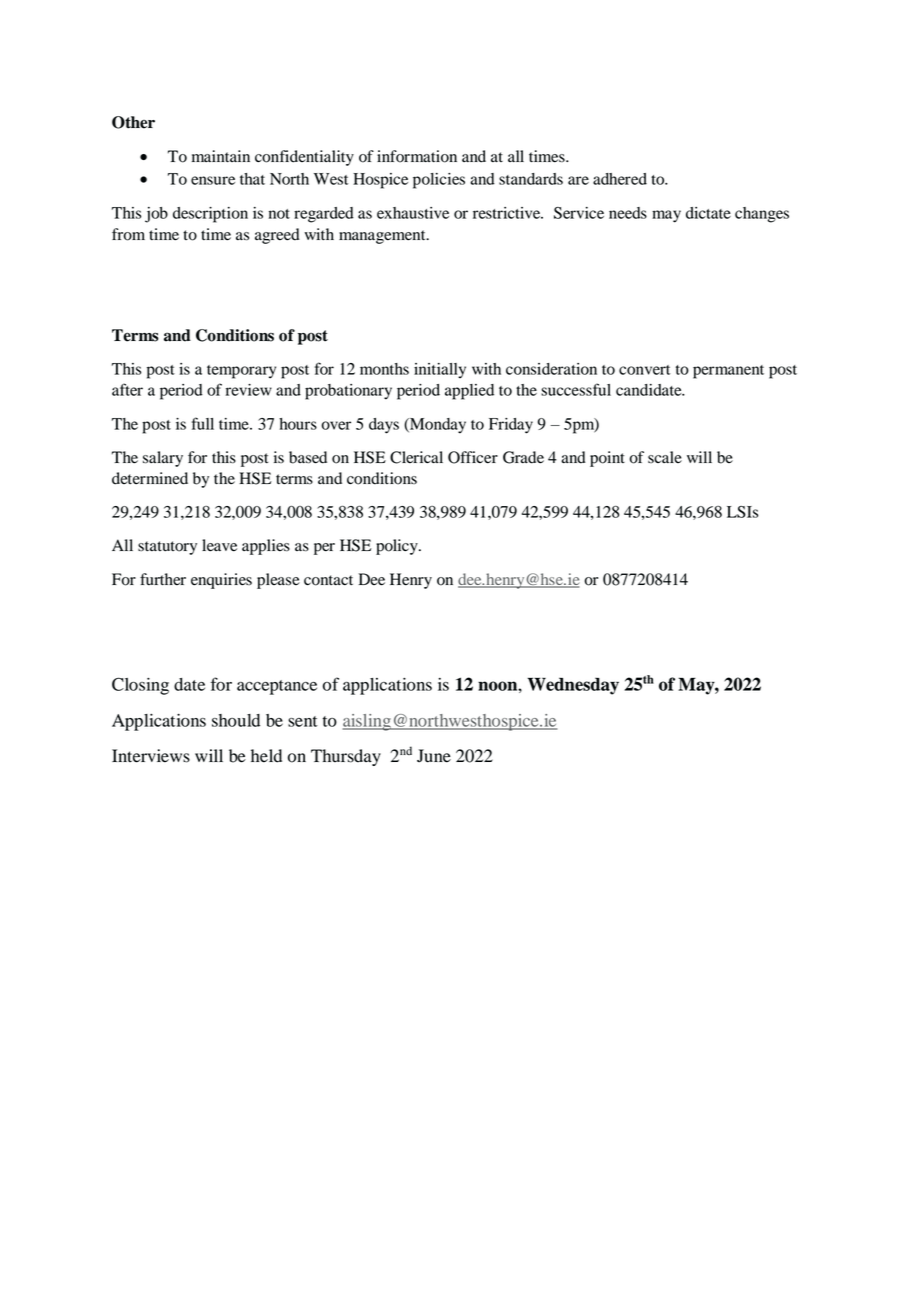  What do you see at coordinates (236, 720) in the screenshot?
I see `should` at bounding box center [236, 720].
